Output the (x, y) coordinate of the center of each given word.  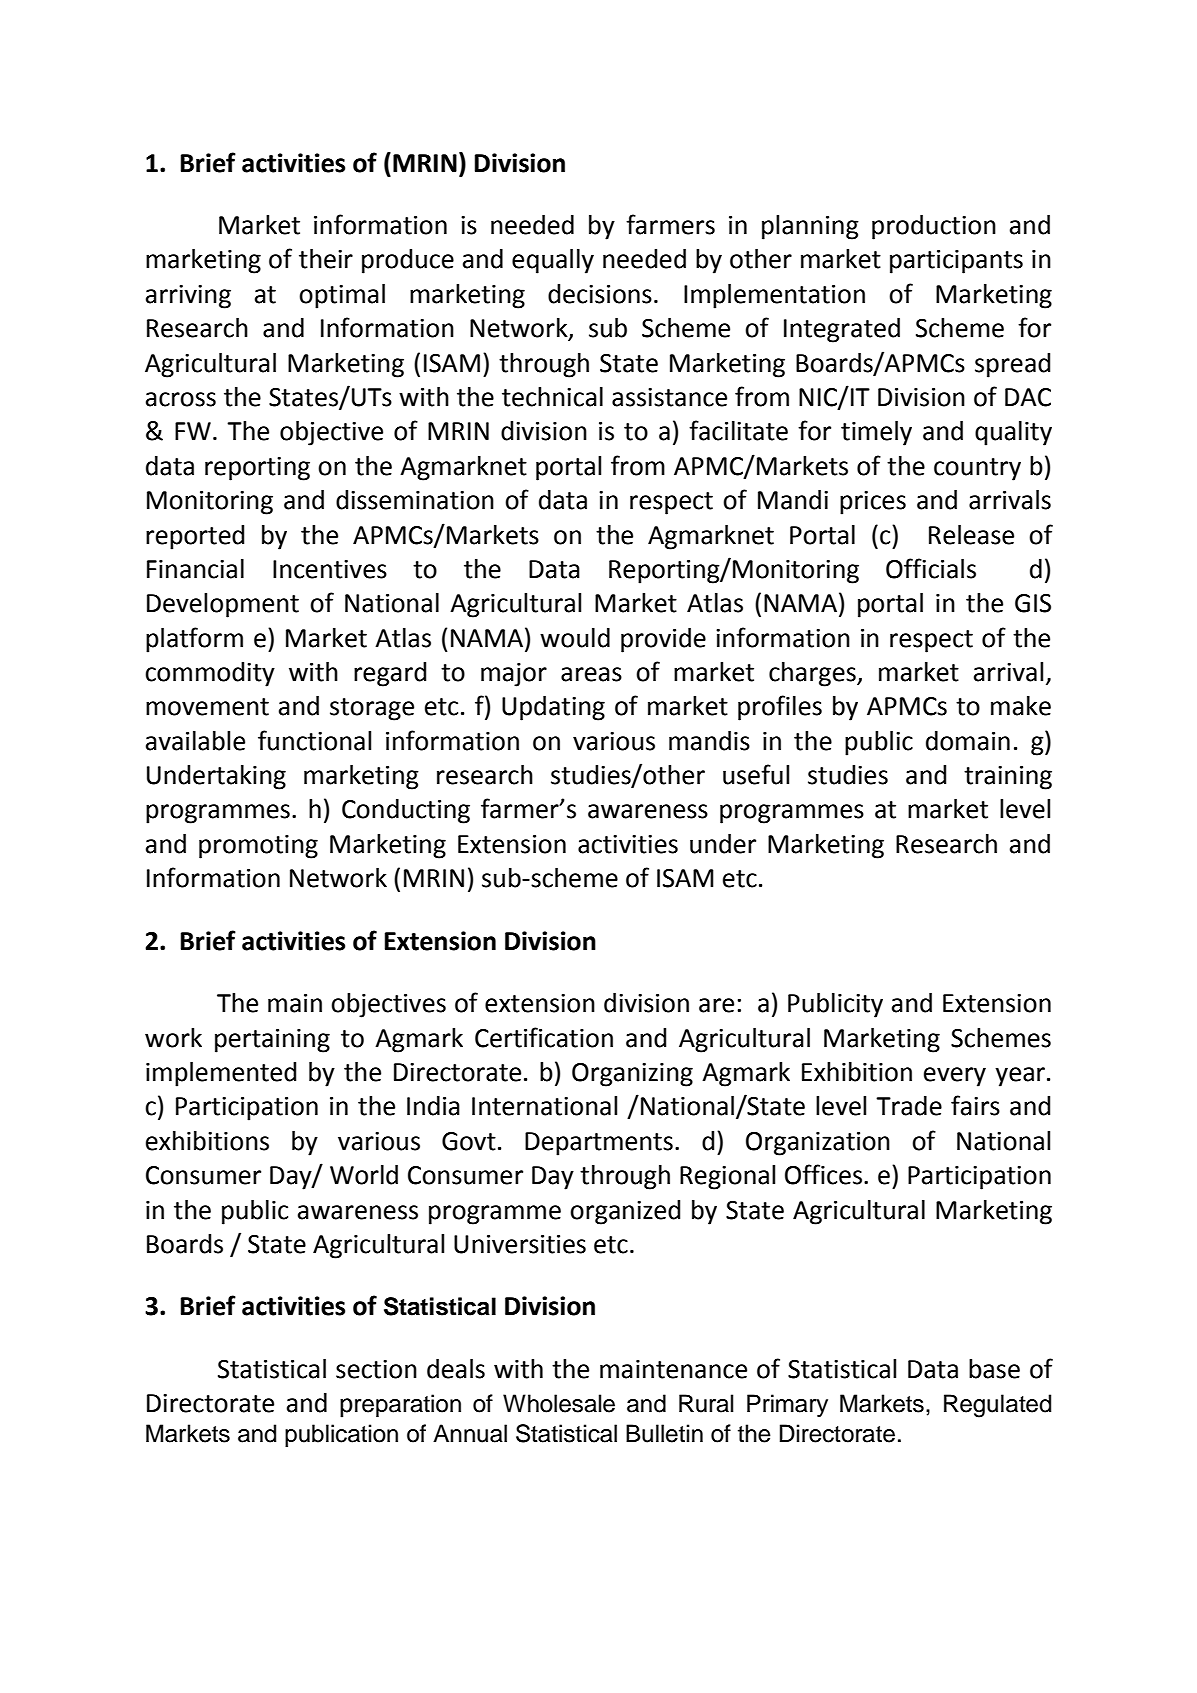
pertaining (272, 1041)
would (575, 638)
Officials (931, 568)
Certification (544, 1037)
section (376, 1369)
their (326, 259)
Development (223, 605)
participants (956, 262)
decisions (600, 294)
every (955, 1077)
